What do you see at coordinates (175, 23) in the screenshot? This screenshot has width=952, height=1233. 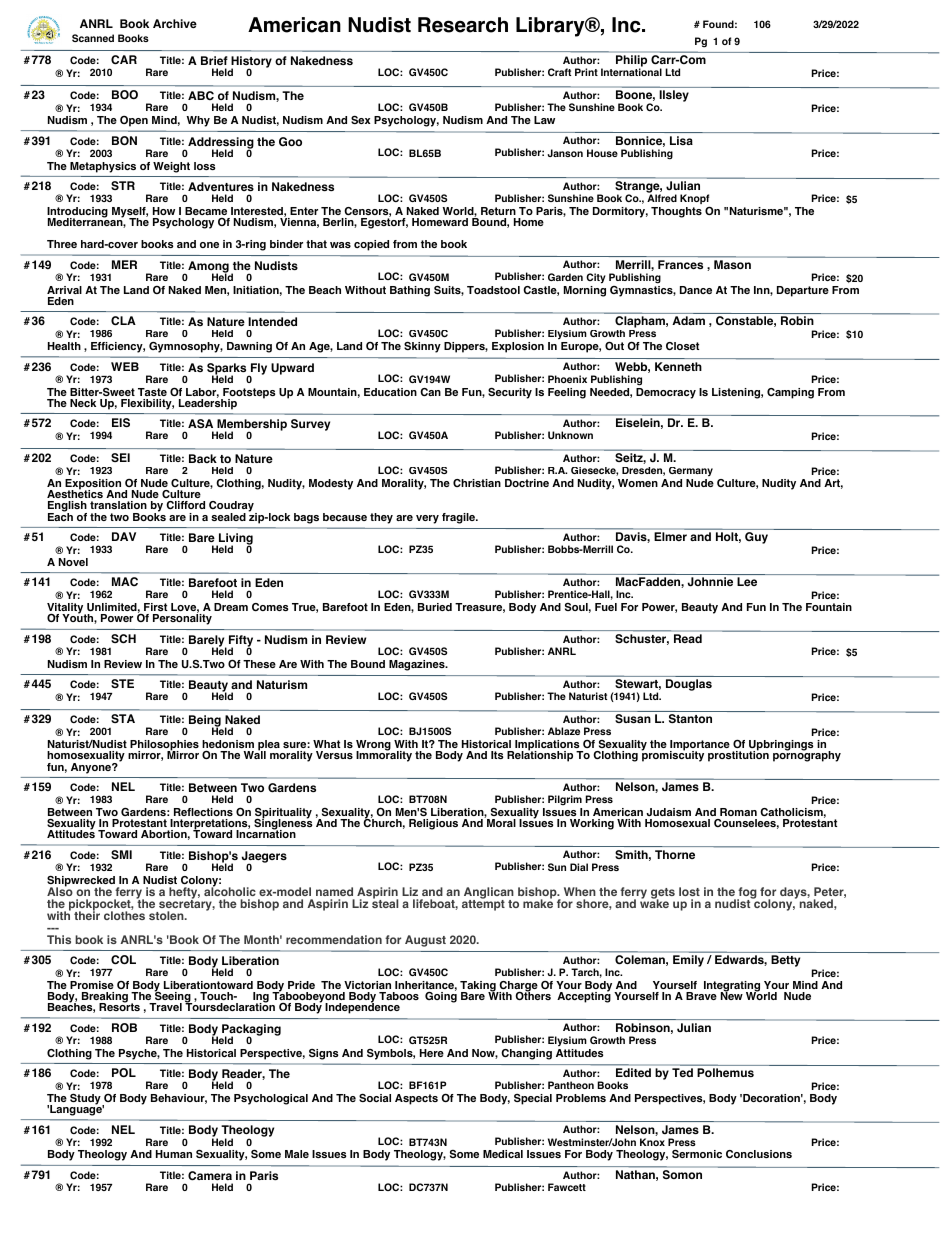 I see `Archive` at bounding box center [175, 23].
